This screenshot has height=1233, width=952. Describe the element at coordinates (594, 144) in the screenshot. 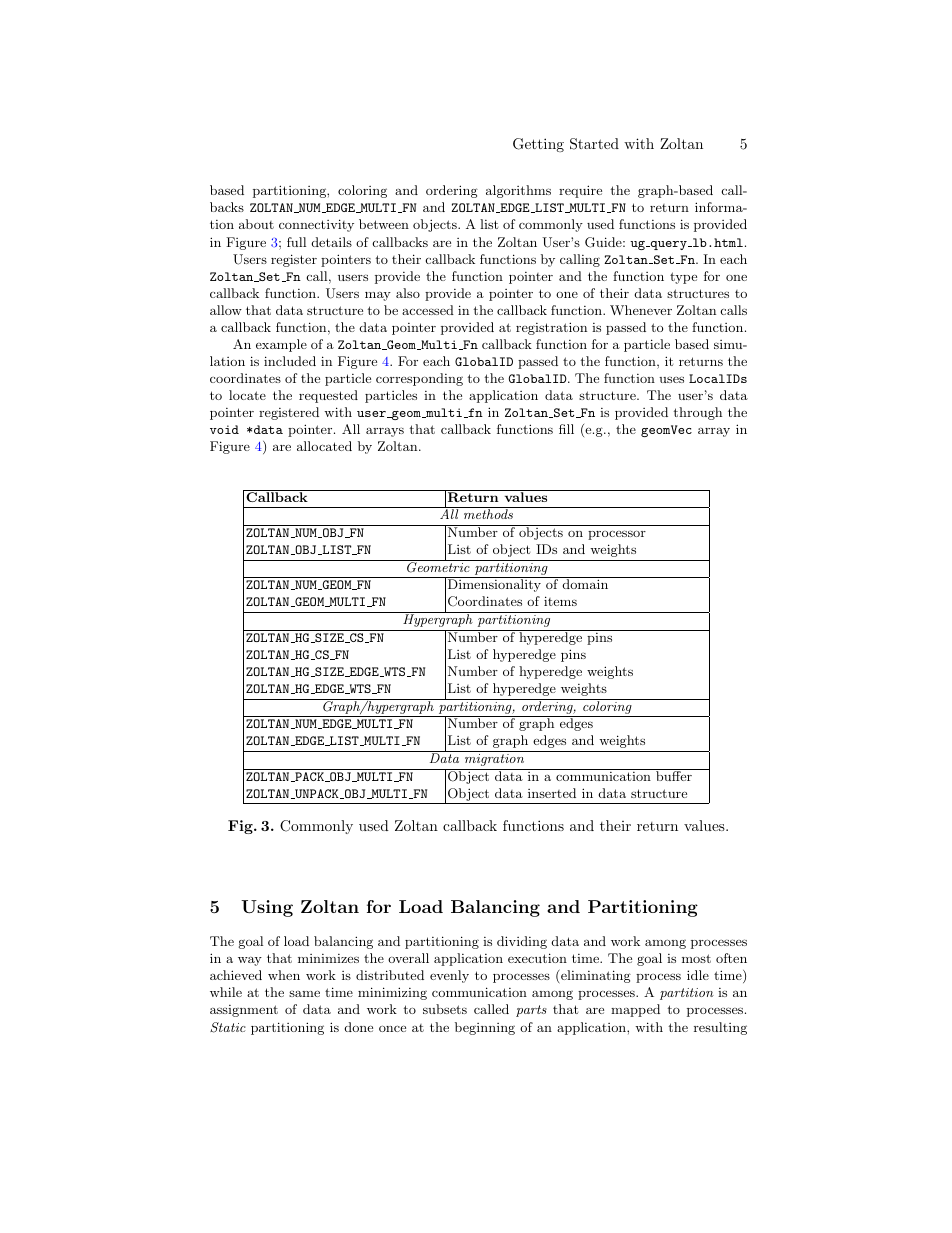

I see `Started` at that location.
